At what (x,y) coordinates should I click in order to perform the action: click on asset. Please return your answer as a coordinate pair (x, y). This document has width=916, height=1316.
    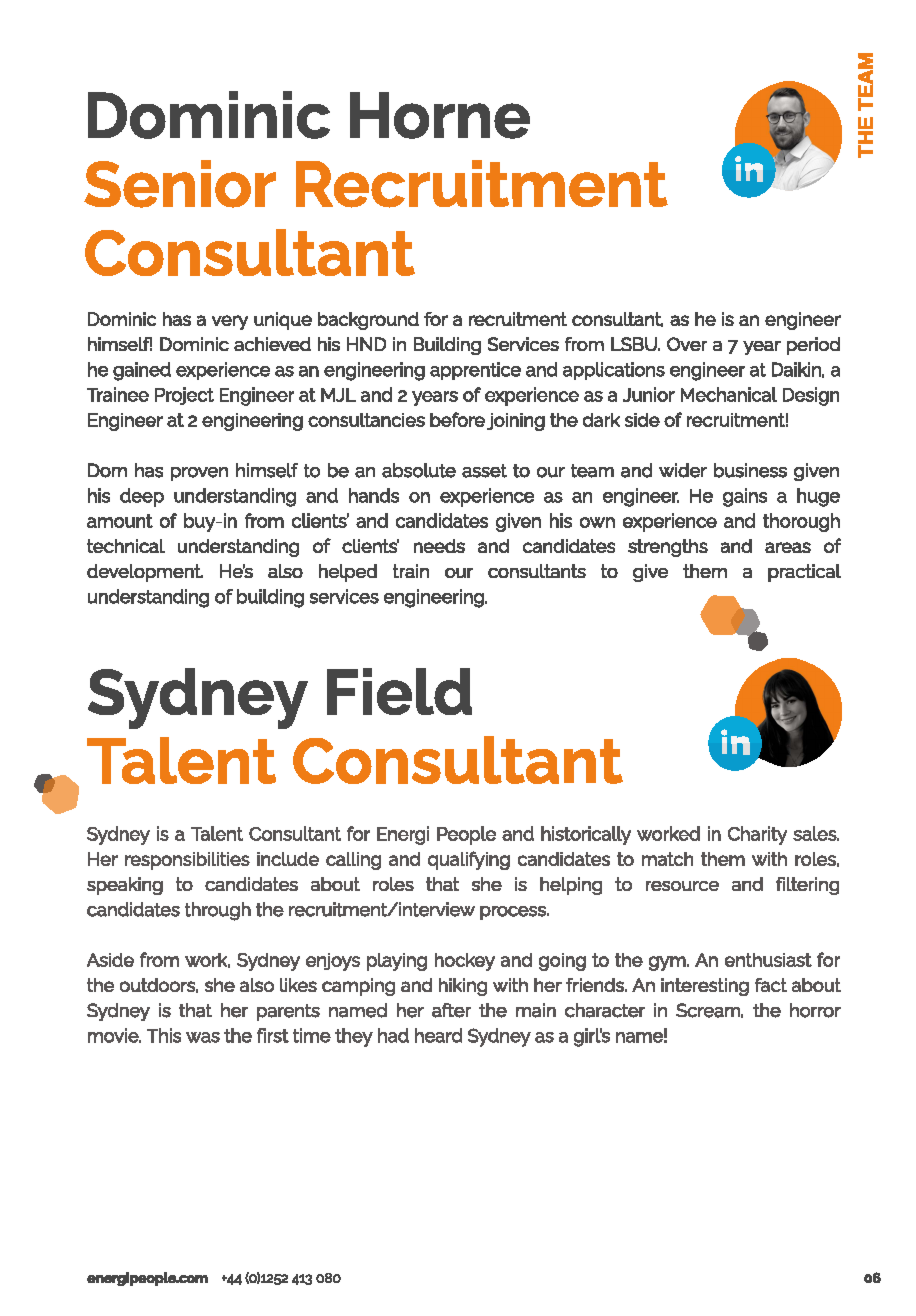
    Looking at the image, I should click on (484, 471).
